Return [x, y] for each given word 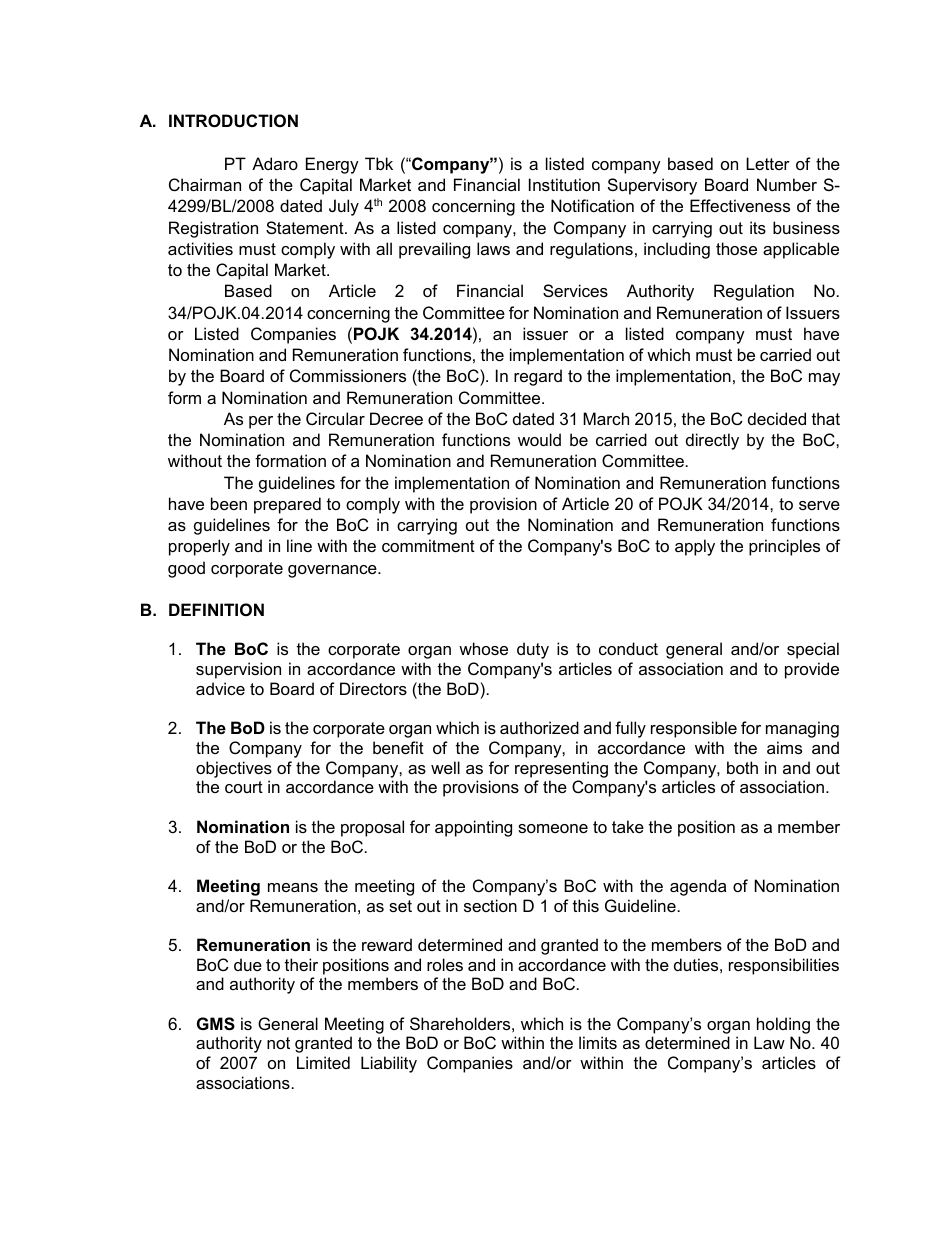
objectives [234, 769]
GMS [216, 1024]
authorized [539, 727]
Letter [768, 163]
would [539, 439]
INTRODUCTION [233, 120]
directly [712, 441]
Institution [564, 184]
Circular [335, 418]
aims [784, 747]
